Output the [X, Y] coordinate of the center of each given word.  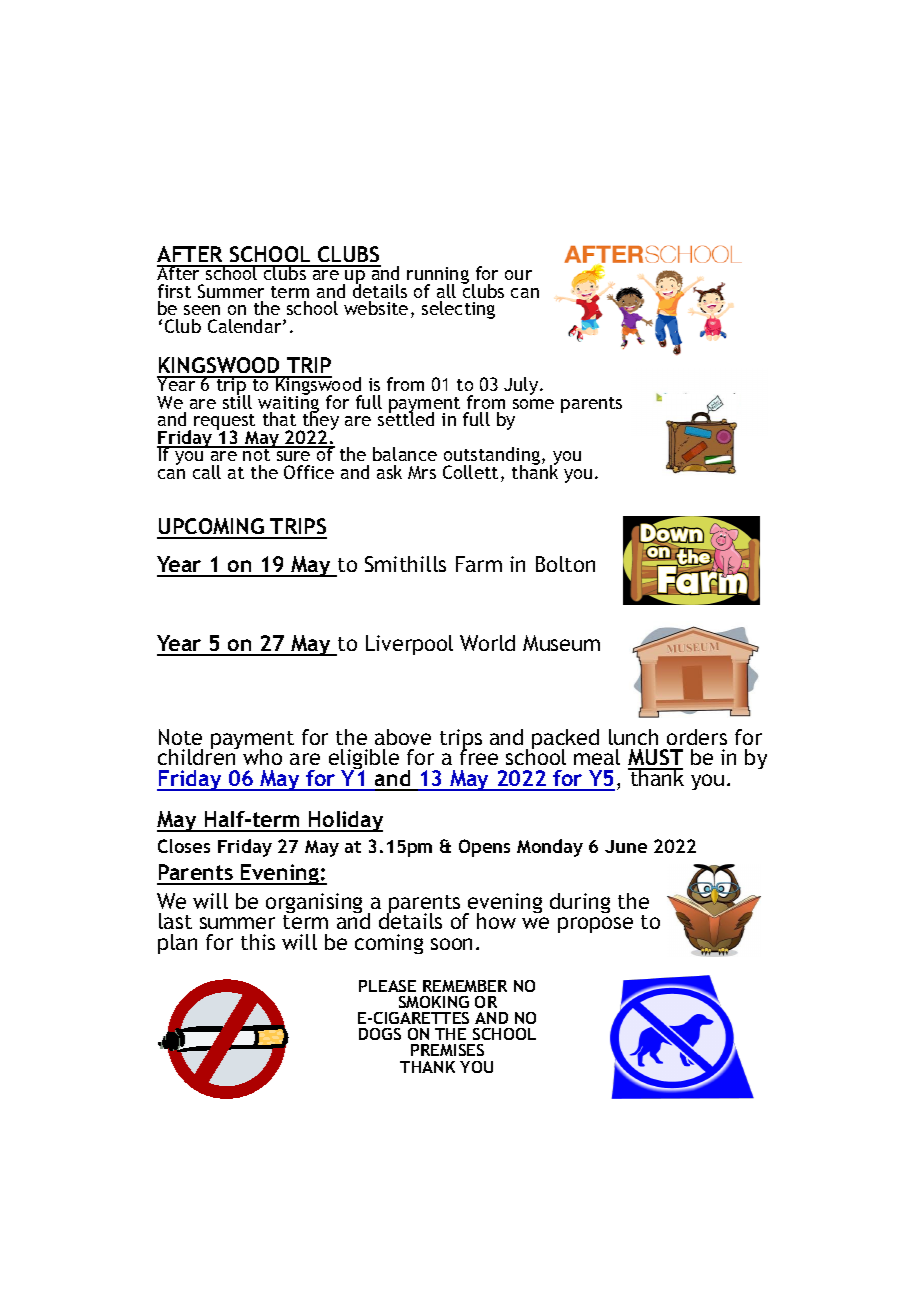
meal [597, 757]
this [258, 942]
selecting [458, 310]
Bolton [565, 564]
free [479, 756]
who [262, 757]
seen [202, 310]
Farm [479, 564]
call [207, 472]
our [518, 275]
